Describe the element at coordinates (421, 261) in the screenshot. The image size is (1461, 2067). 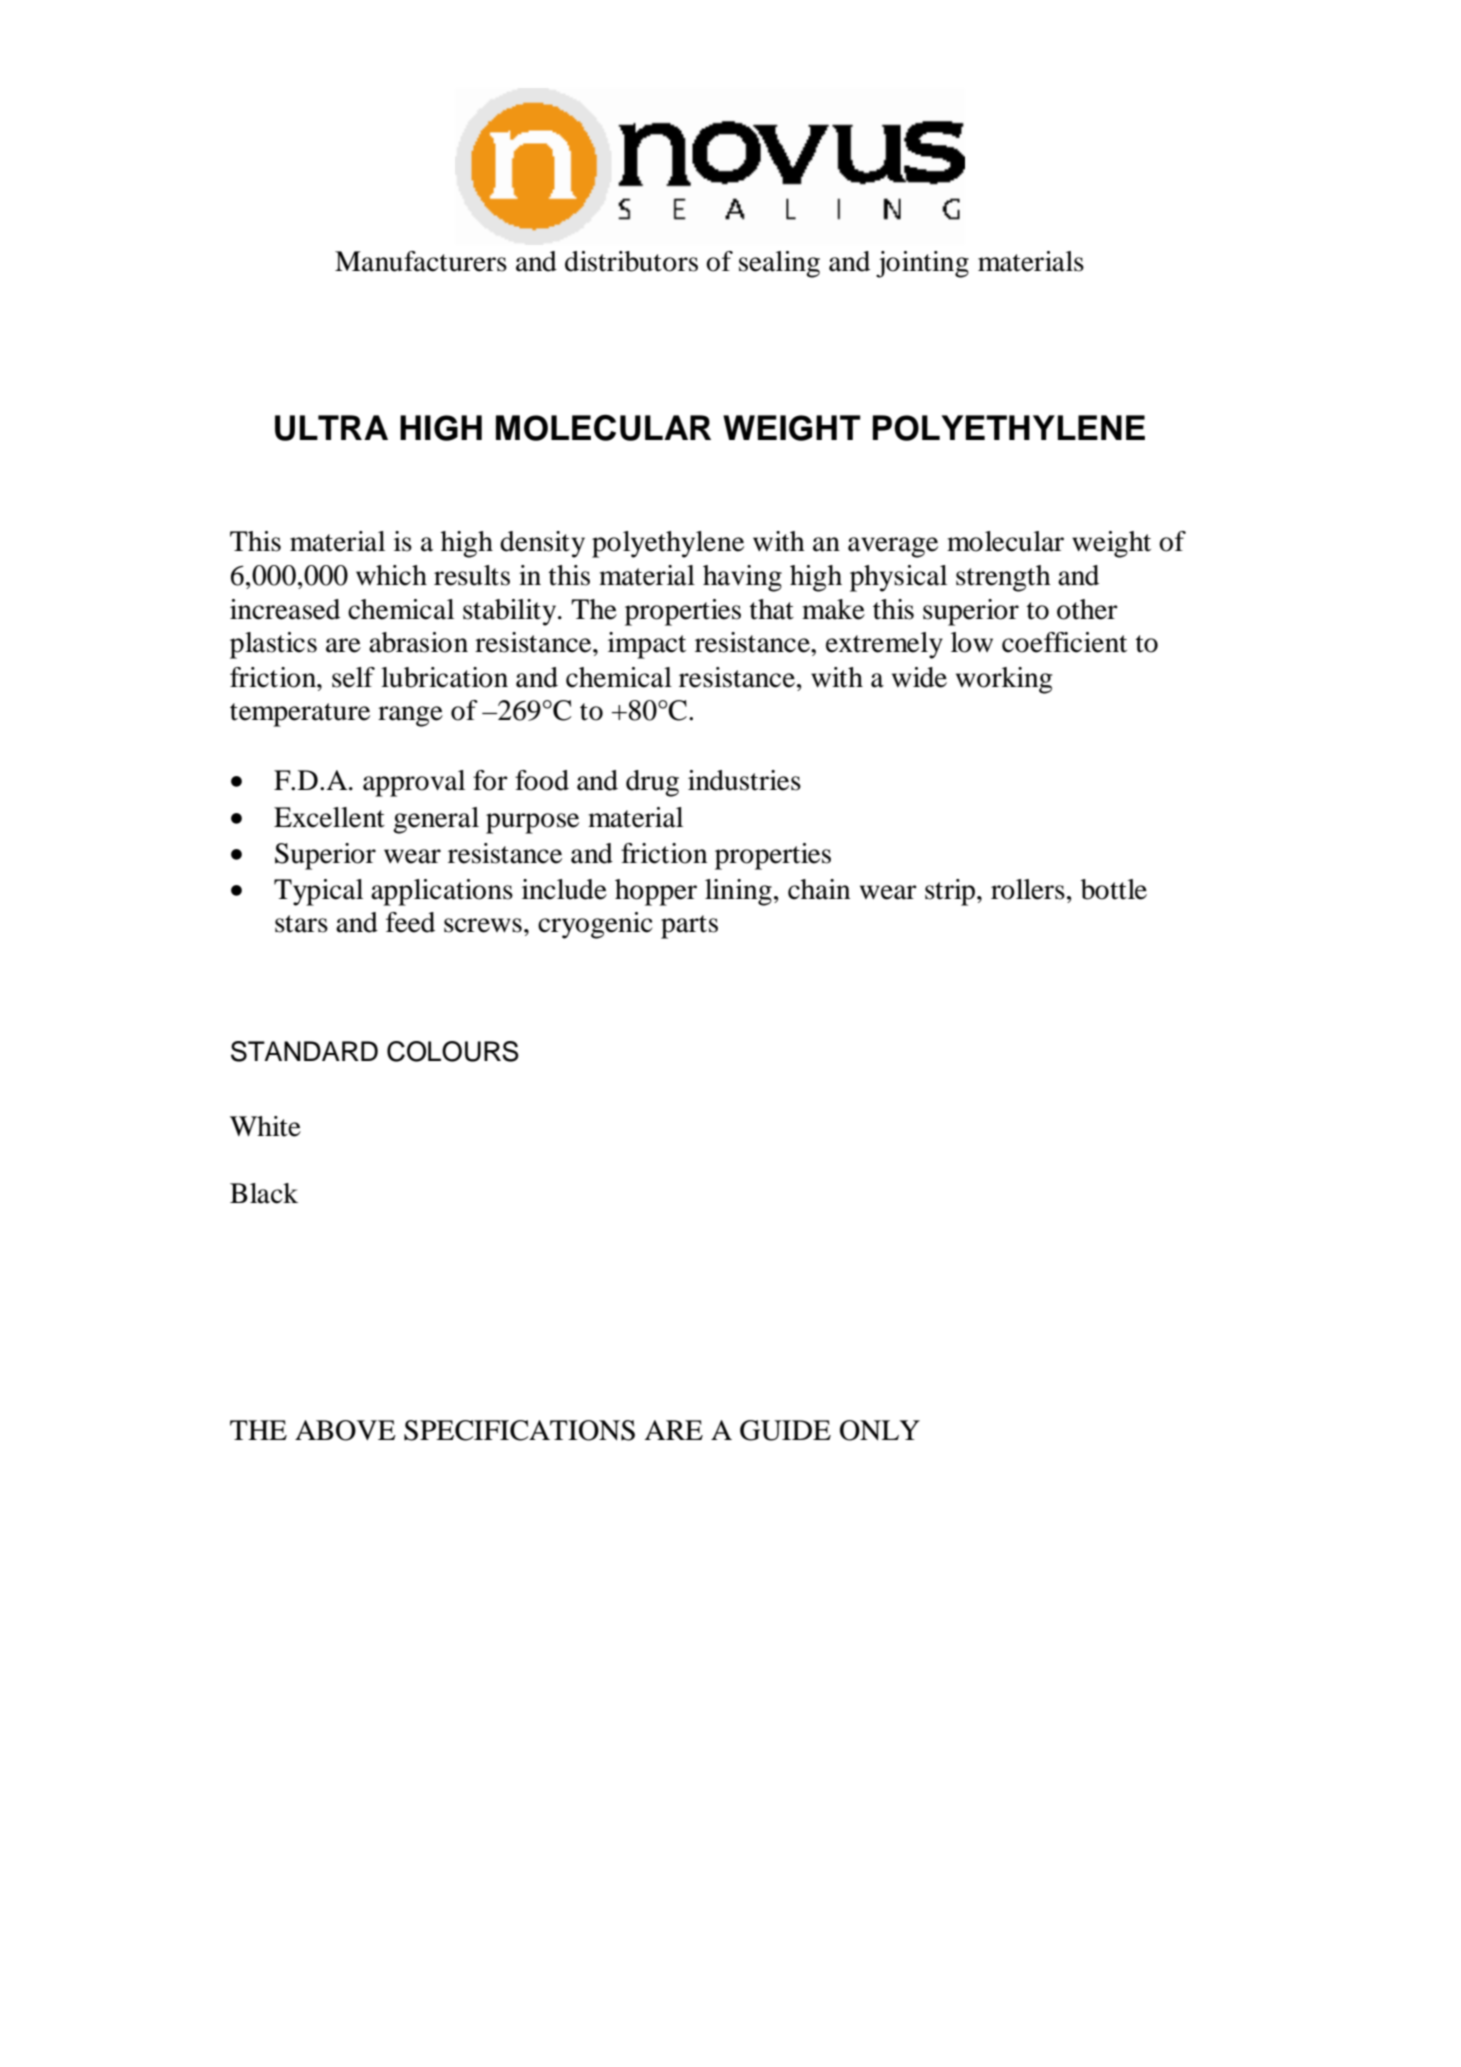
I see `Manufacturers` at that location.
